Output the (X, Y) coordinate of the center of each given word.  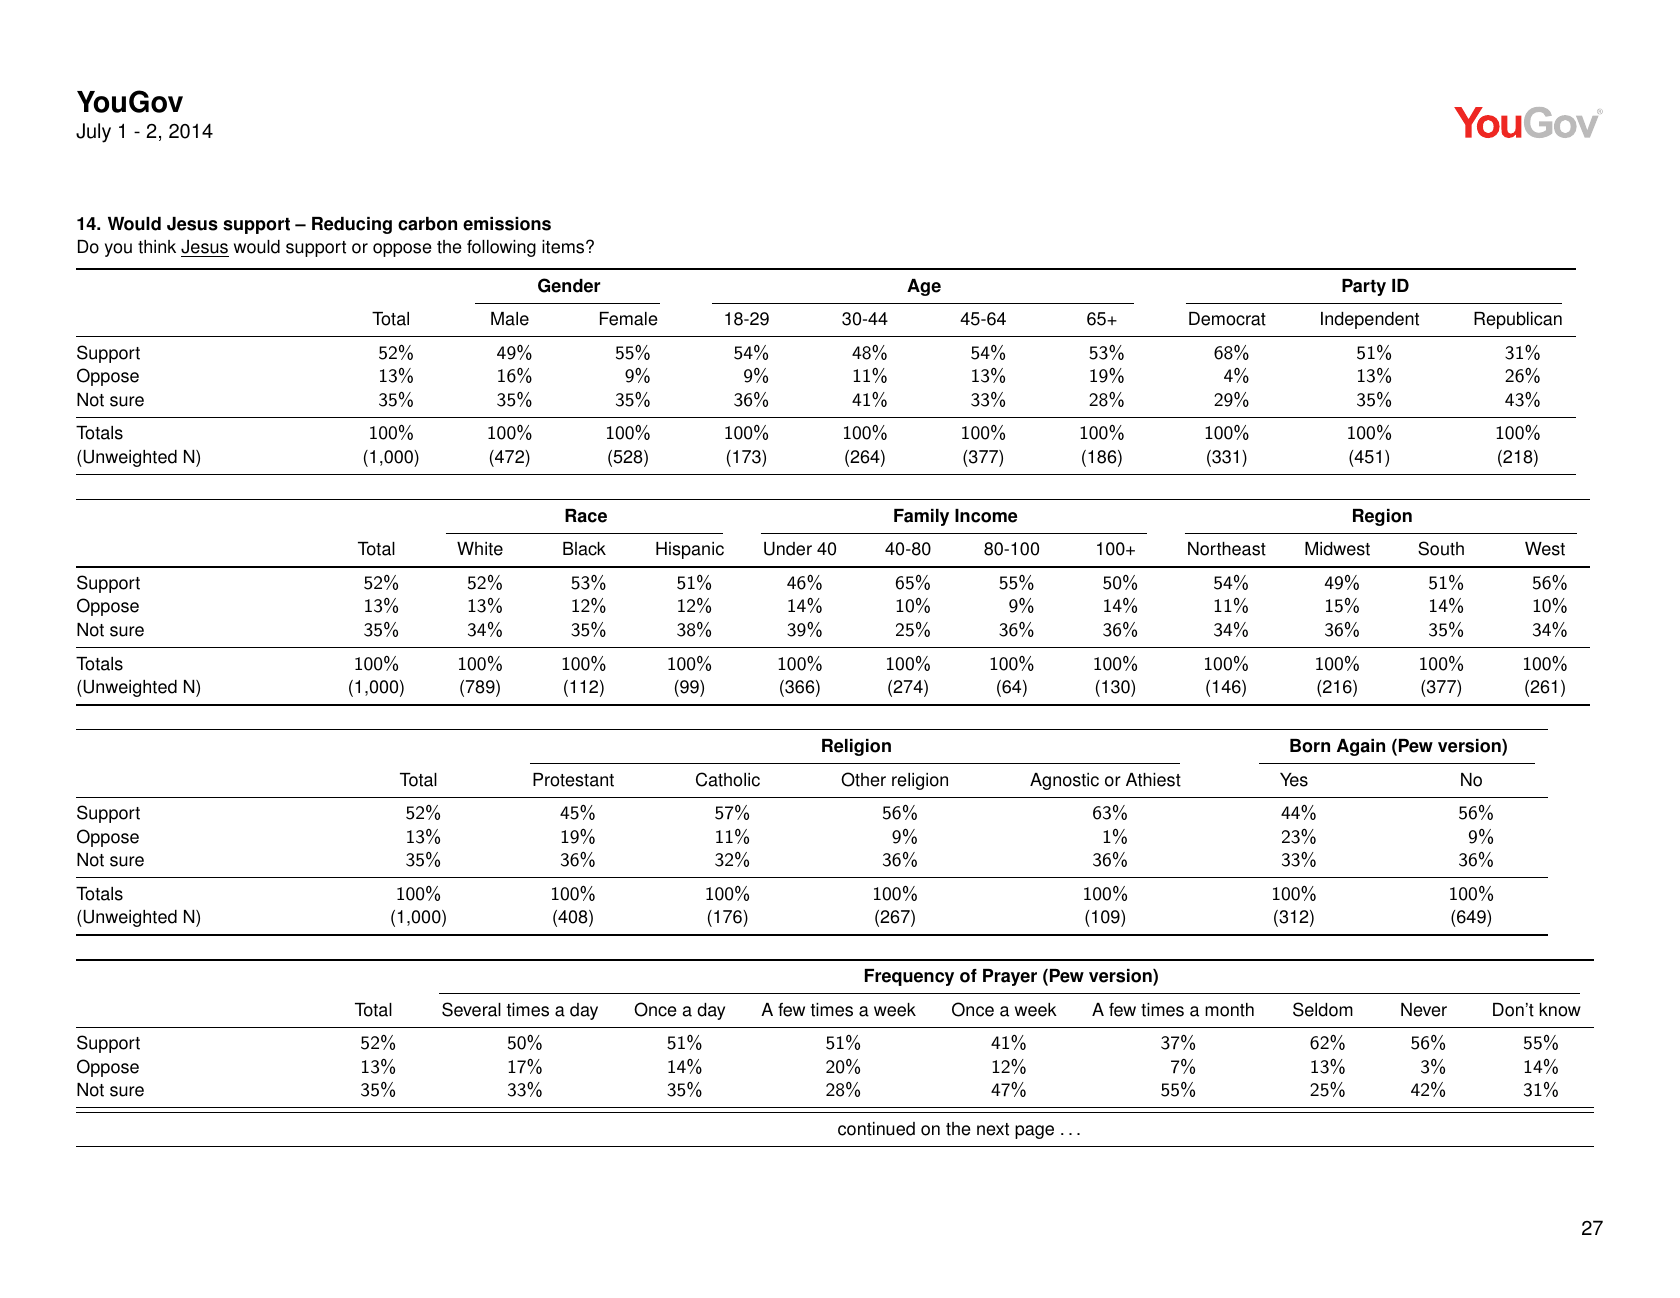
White (480, 549)
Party (1364, 287)
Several (471, 1009)
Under (788, 549)
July (93, 133)
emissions (507, 224)
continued (876, 1129)
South (1441, 548)
